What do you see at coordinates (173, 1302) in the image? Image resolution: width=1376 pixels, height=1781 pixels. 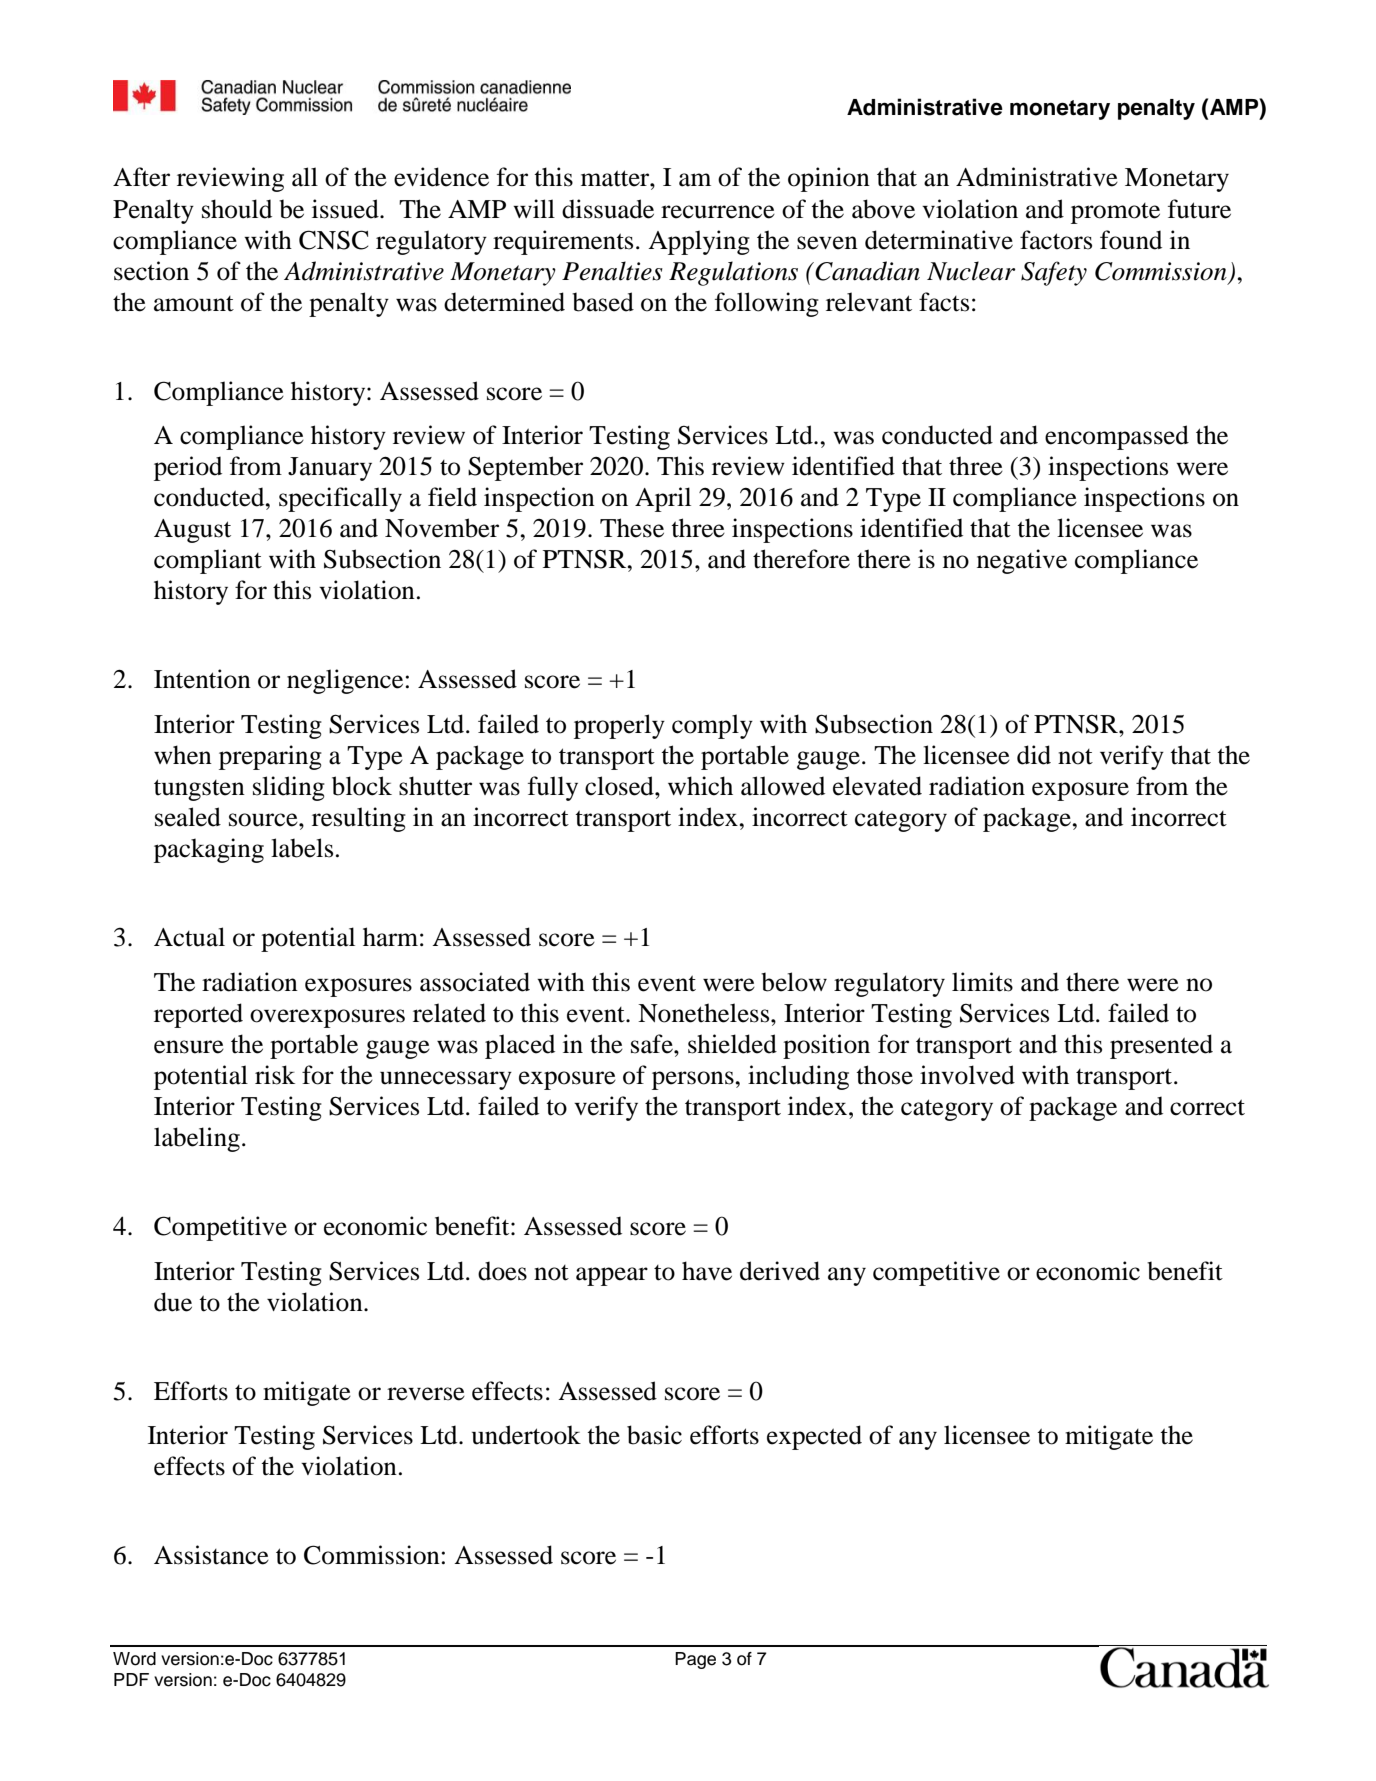 I see `due` at bounding box center [173, 1302].
